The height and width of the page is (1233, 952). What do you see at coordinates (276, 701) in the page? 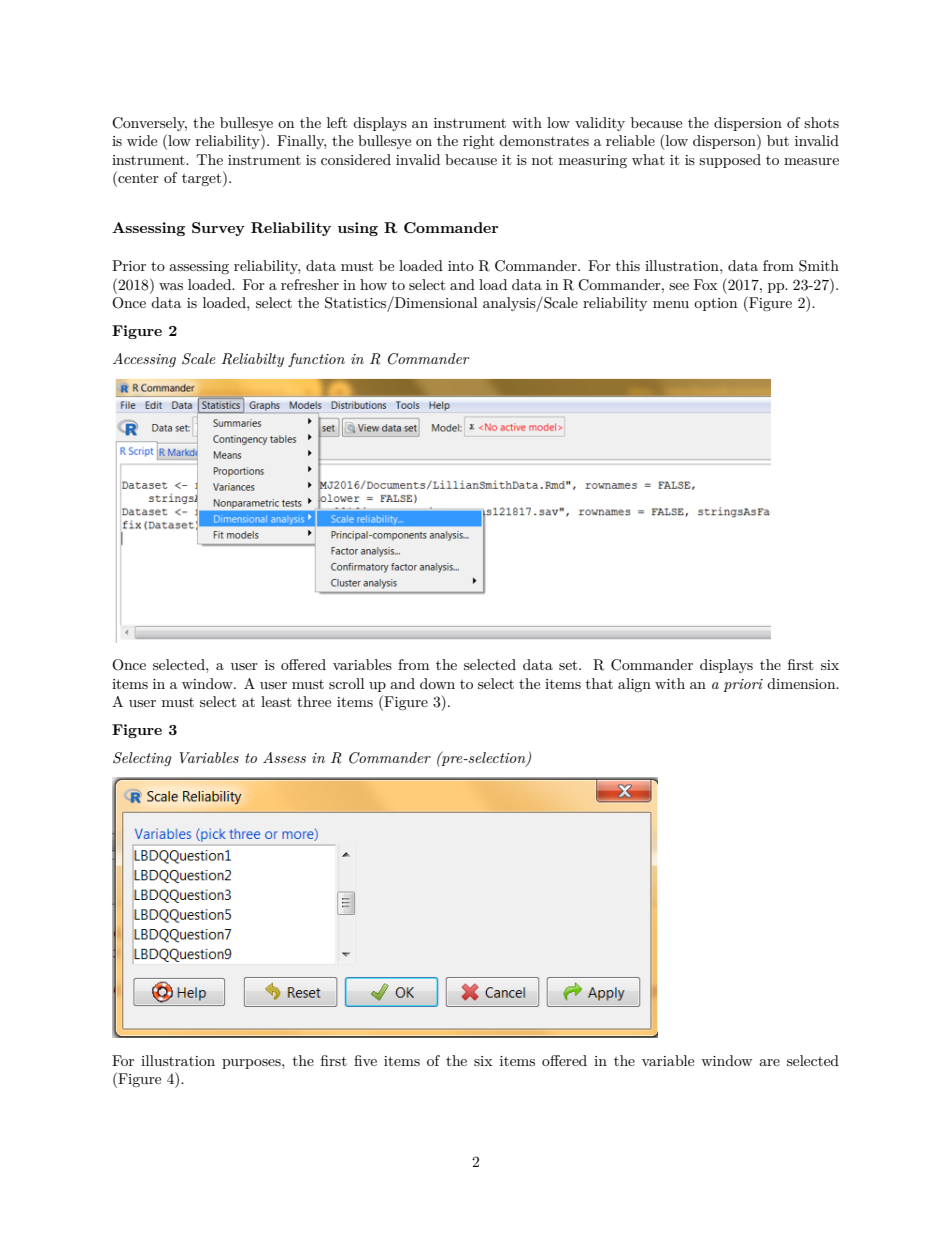
I see `least` at bounding box center [276, 701].
